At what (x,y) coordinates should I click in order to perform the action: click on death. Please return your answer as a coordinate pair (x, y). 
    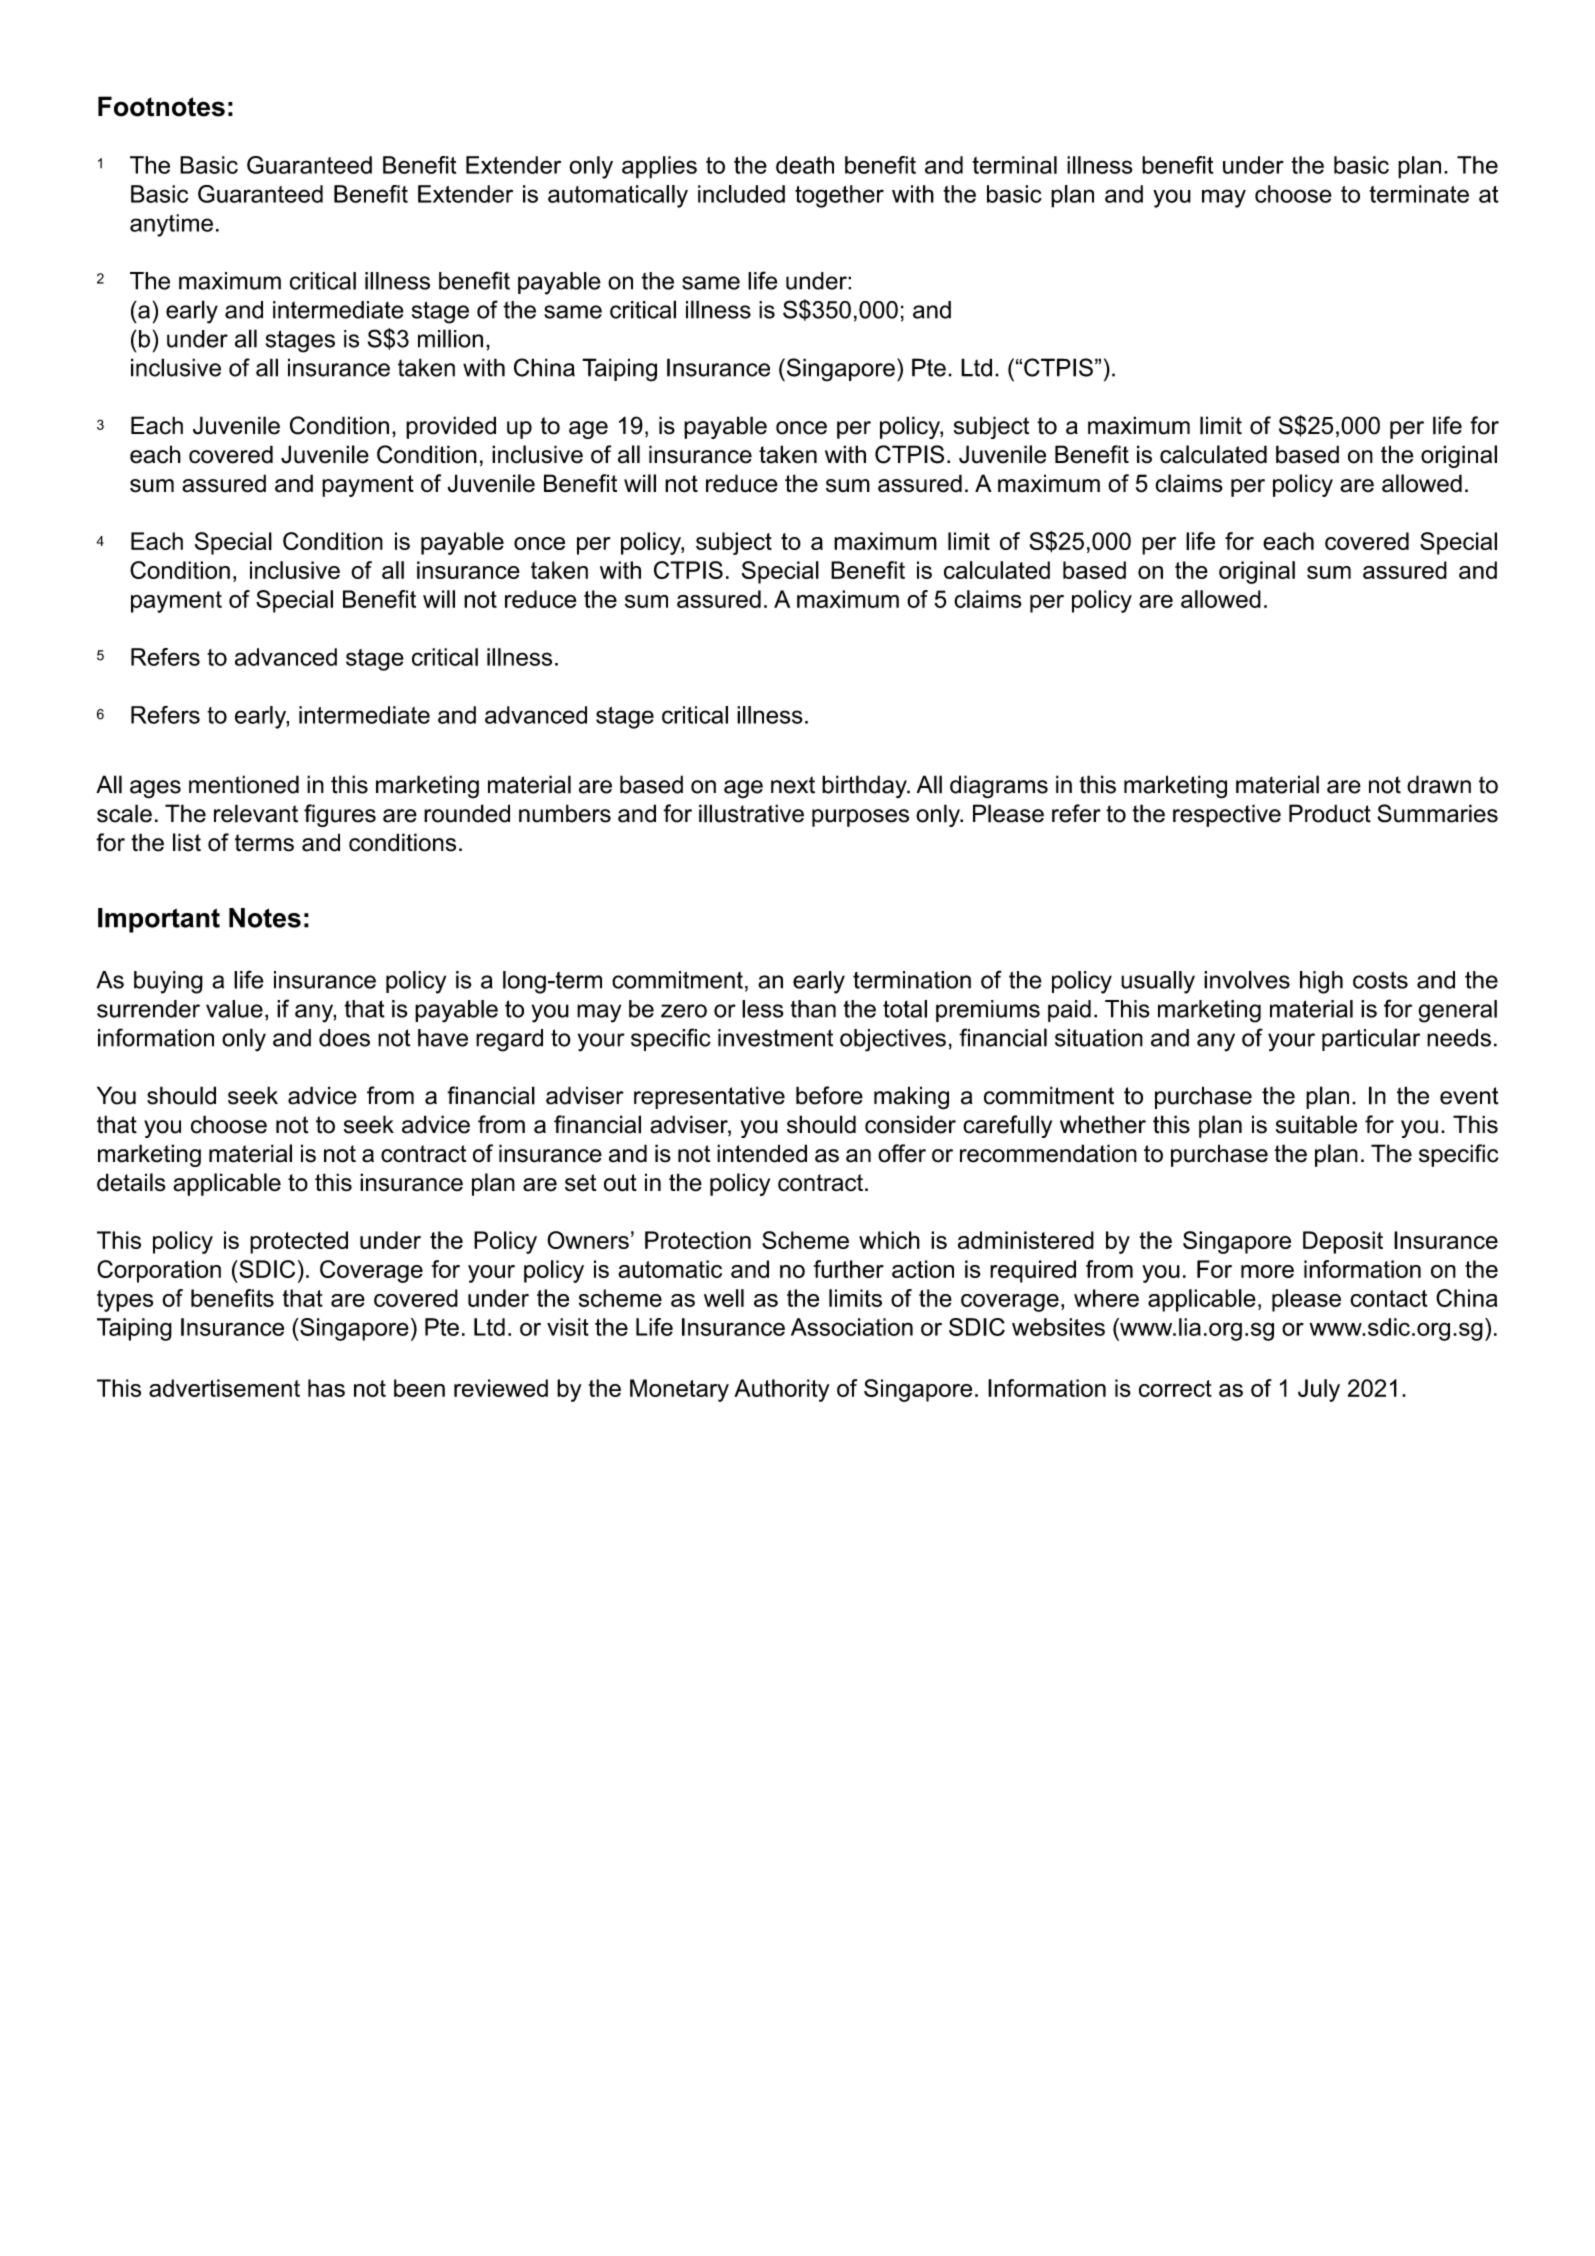
    Looking at the image, I should click on (805, 165).
